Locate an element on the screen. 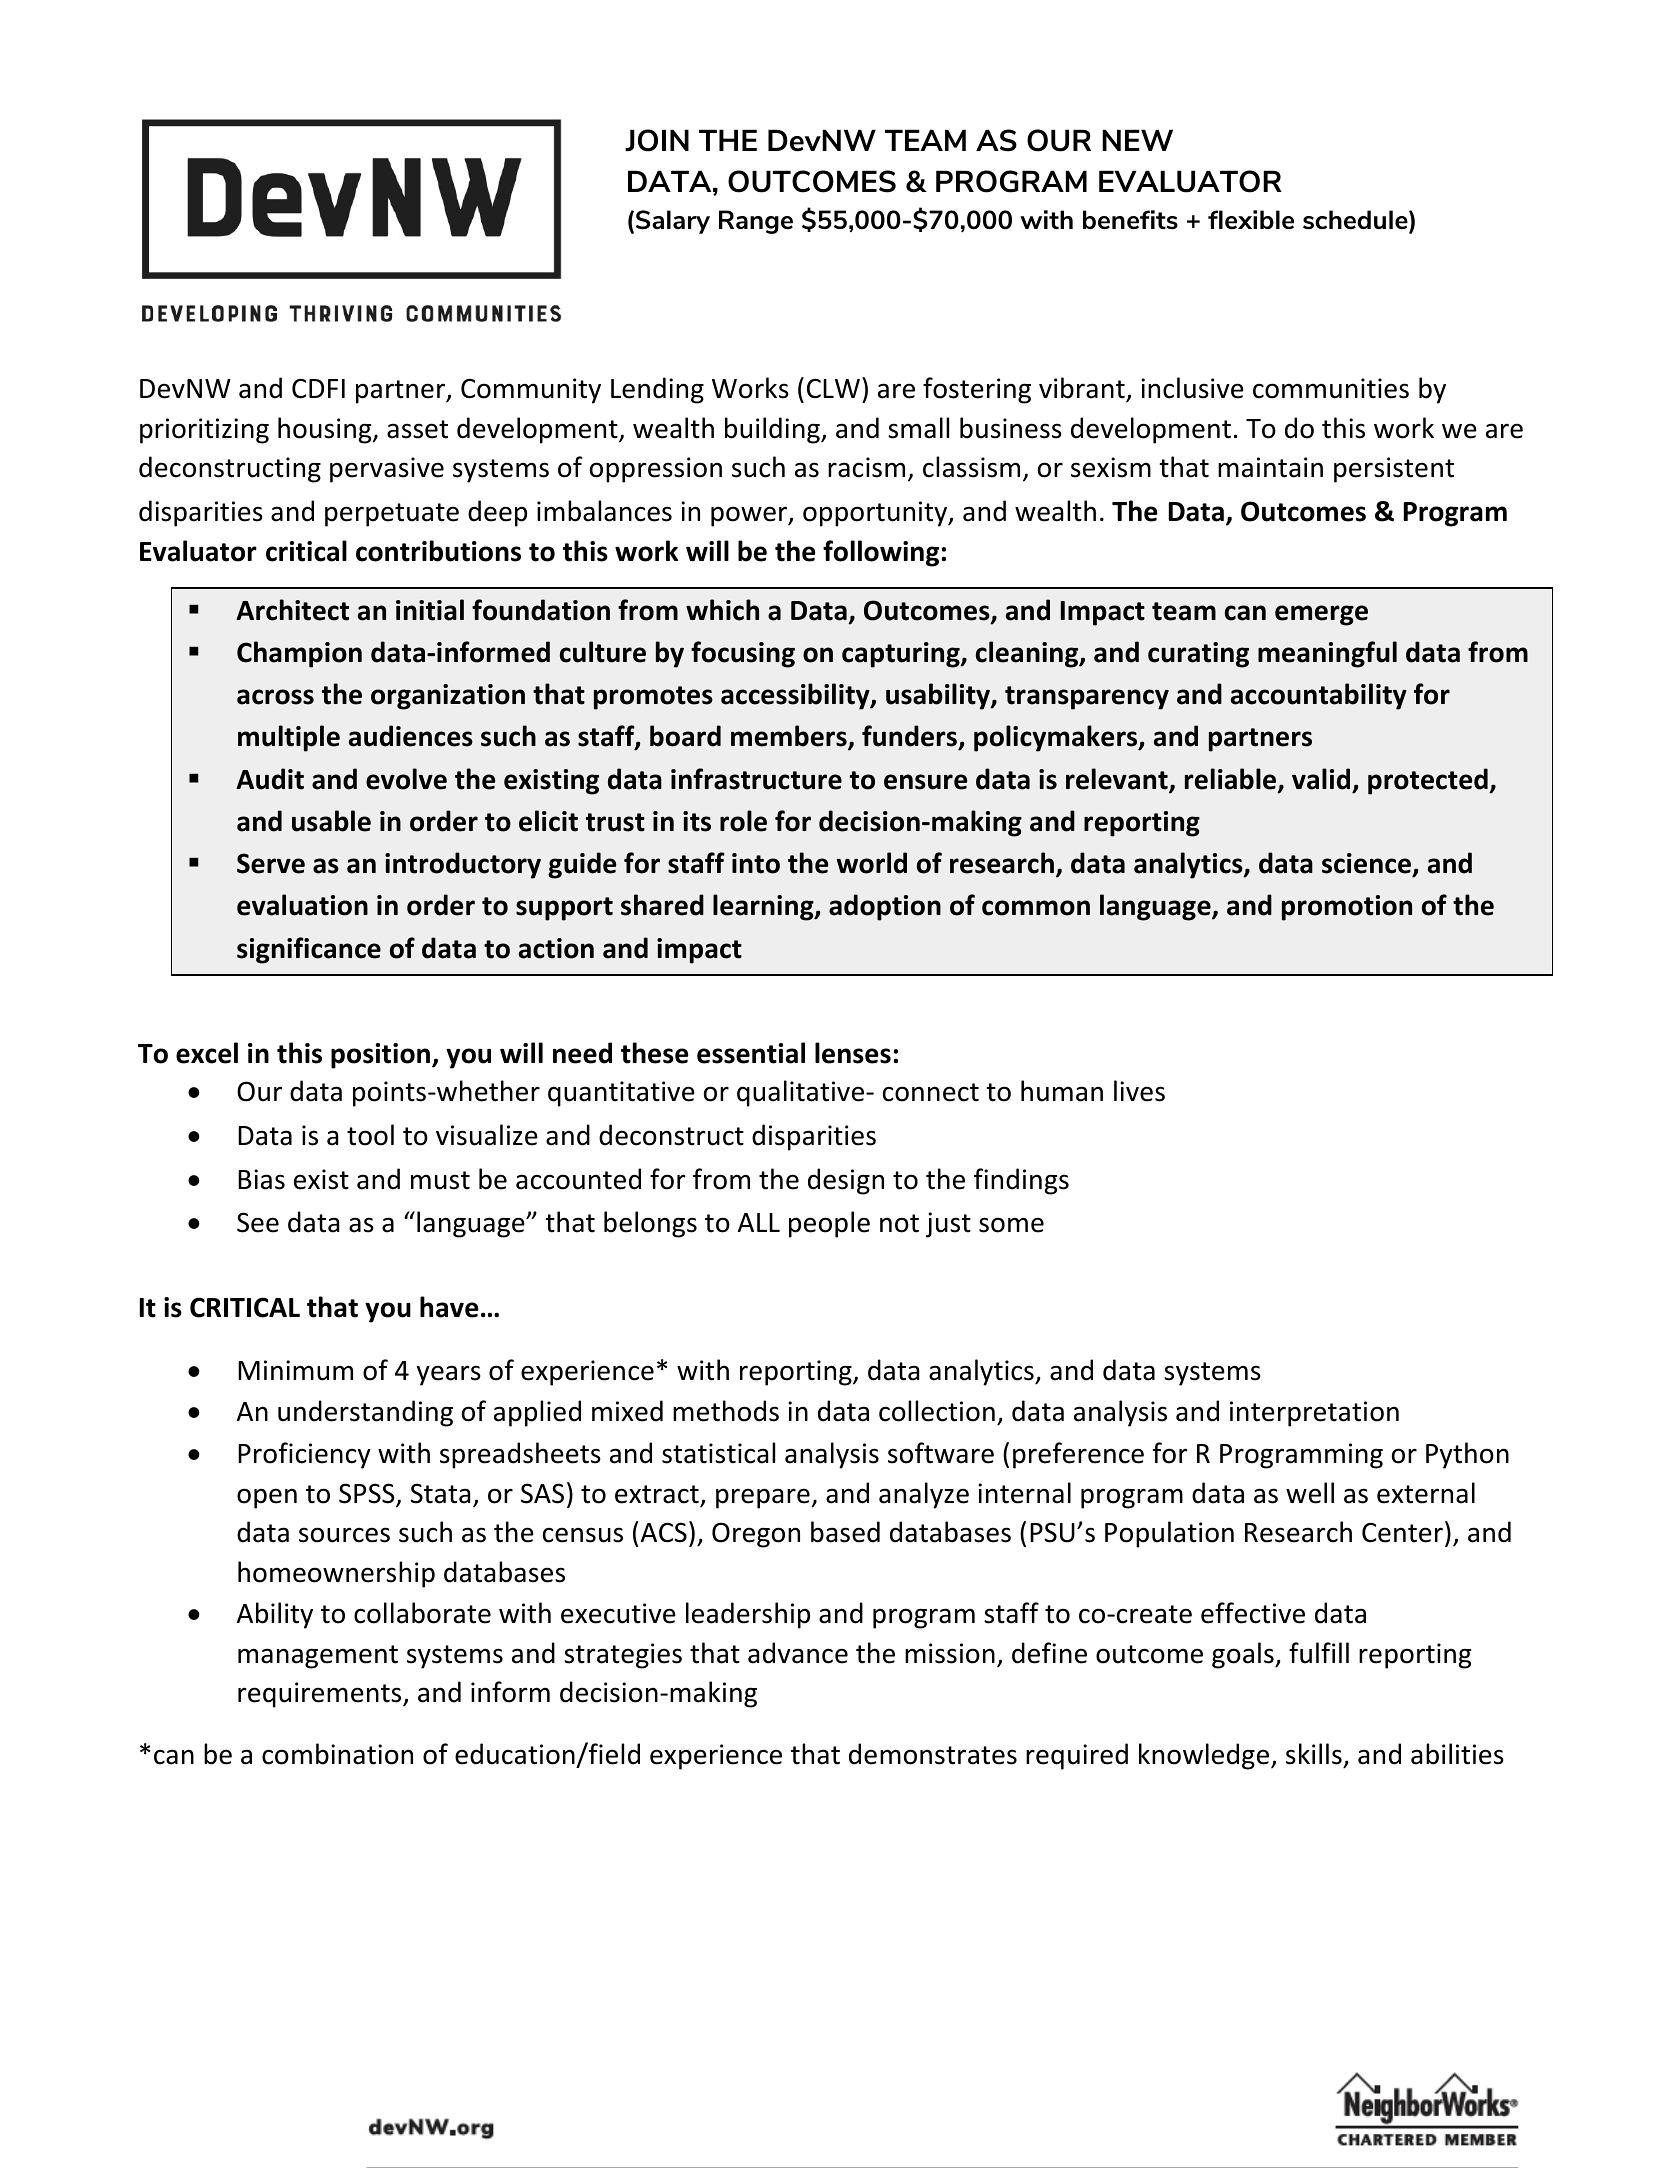 This screenshot has width=1675, height=2168. Range is located at coordinates (756, 222).
